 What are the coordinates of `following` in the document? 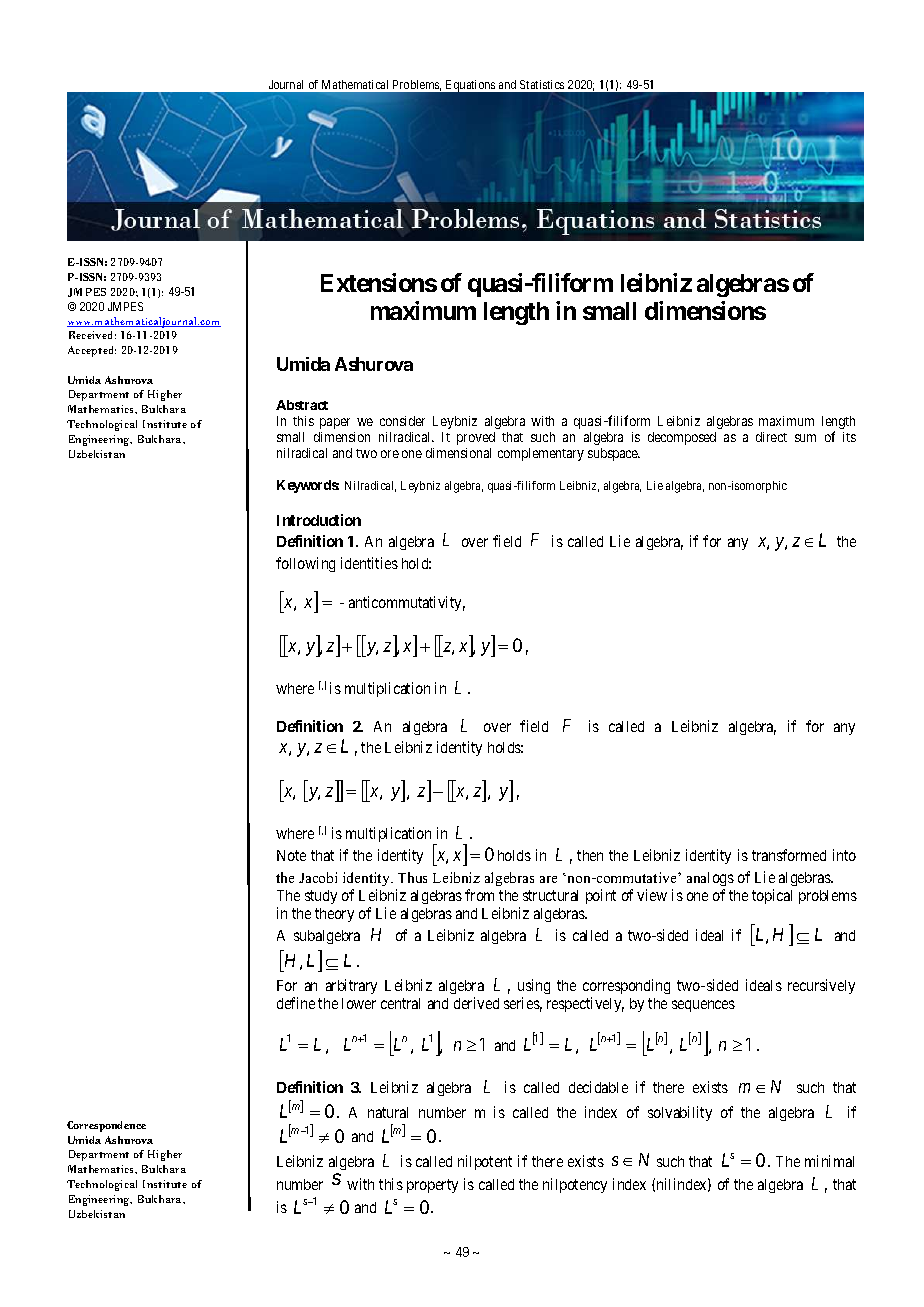 It's located at (305, 564).
